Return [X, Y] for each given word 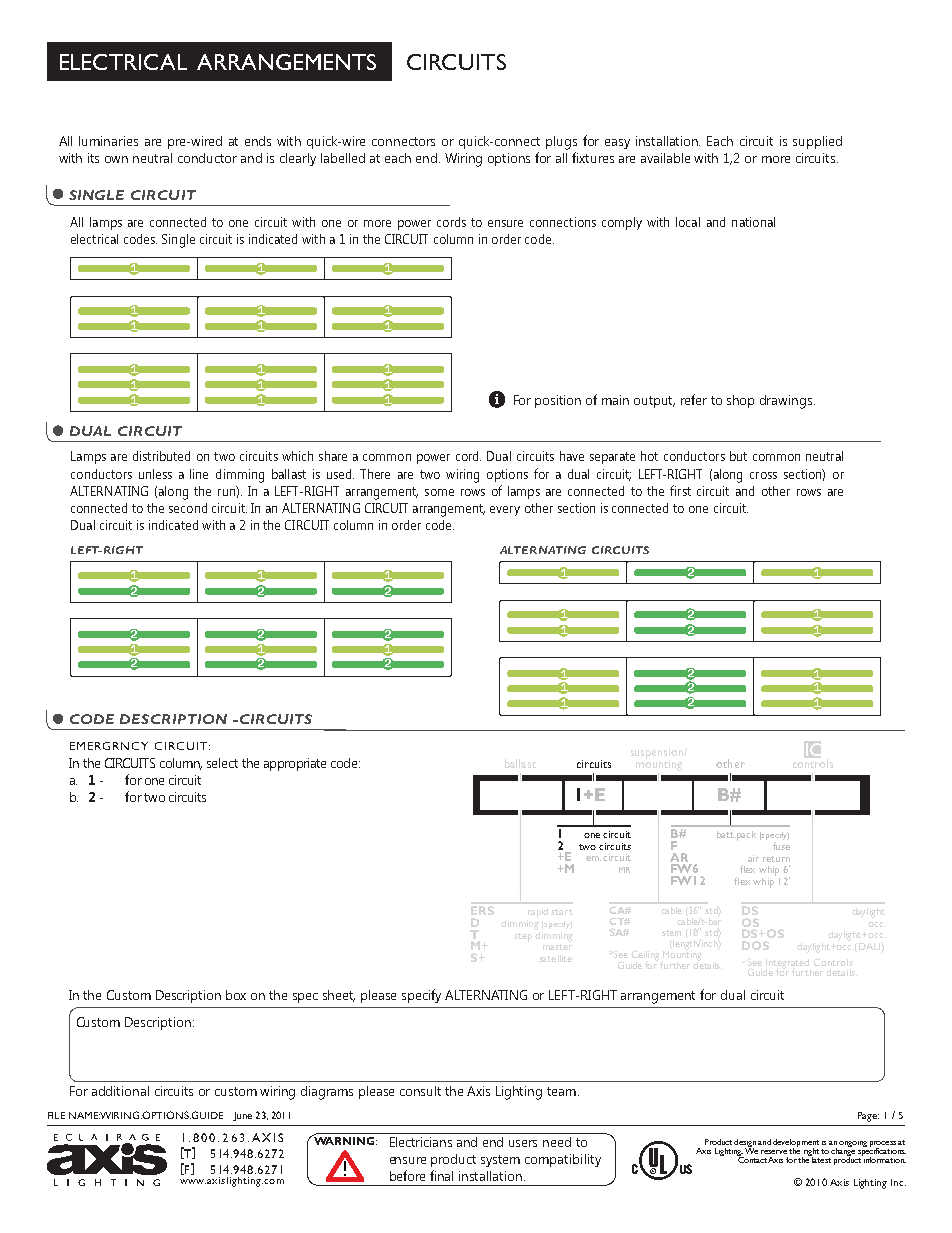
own [116, 159]
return [776, 859]
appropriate [295, 764]
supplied [817, 142]
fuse [781, 846]
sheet [339, 996]
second [188, 508]
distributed [161, 456]
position [558, 401]
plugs [561, 143]
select [222, 763]
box [236, 995]
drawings [787, 402]
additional [120, 1091]
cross [763, 475]
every [505, 511]
